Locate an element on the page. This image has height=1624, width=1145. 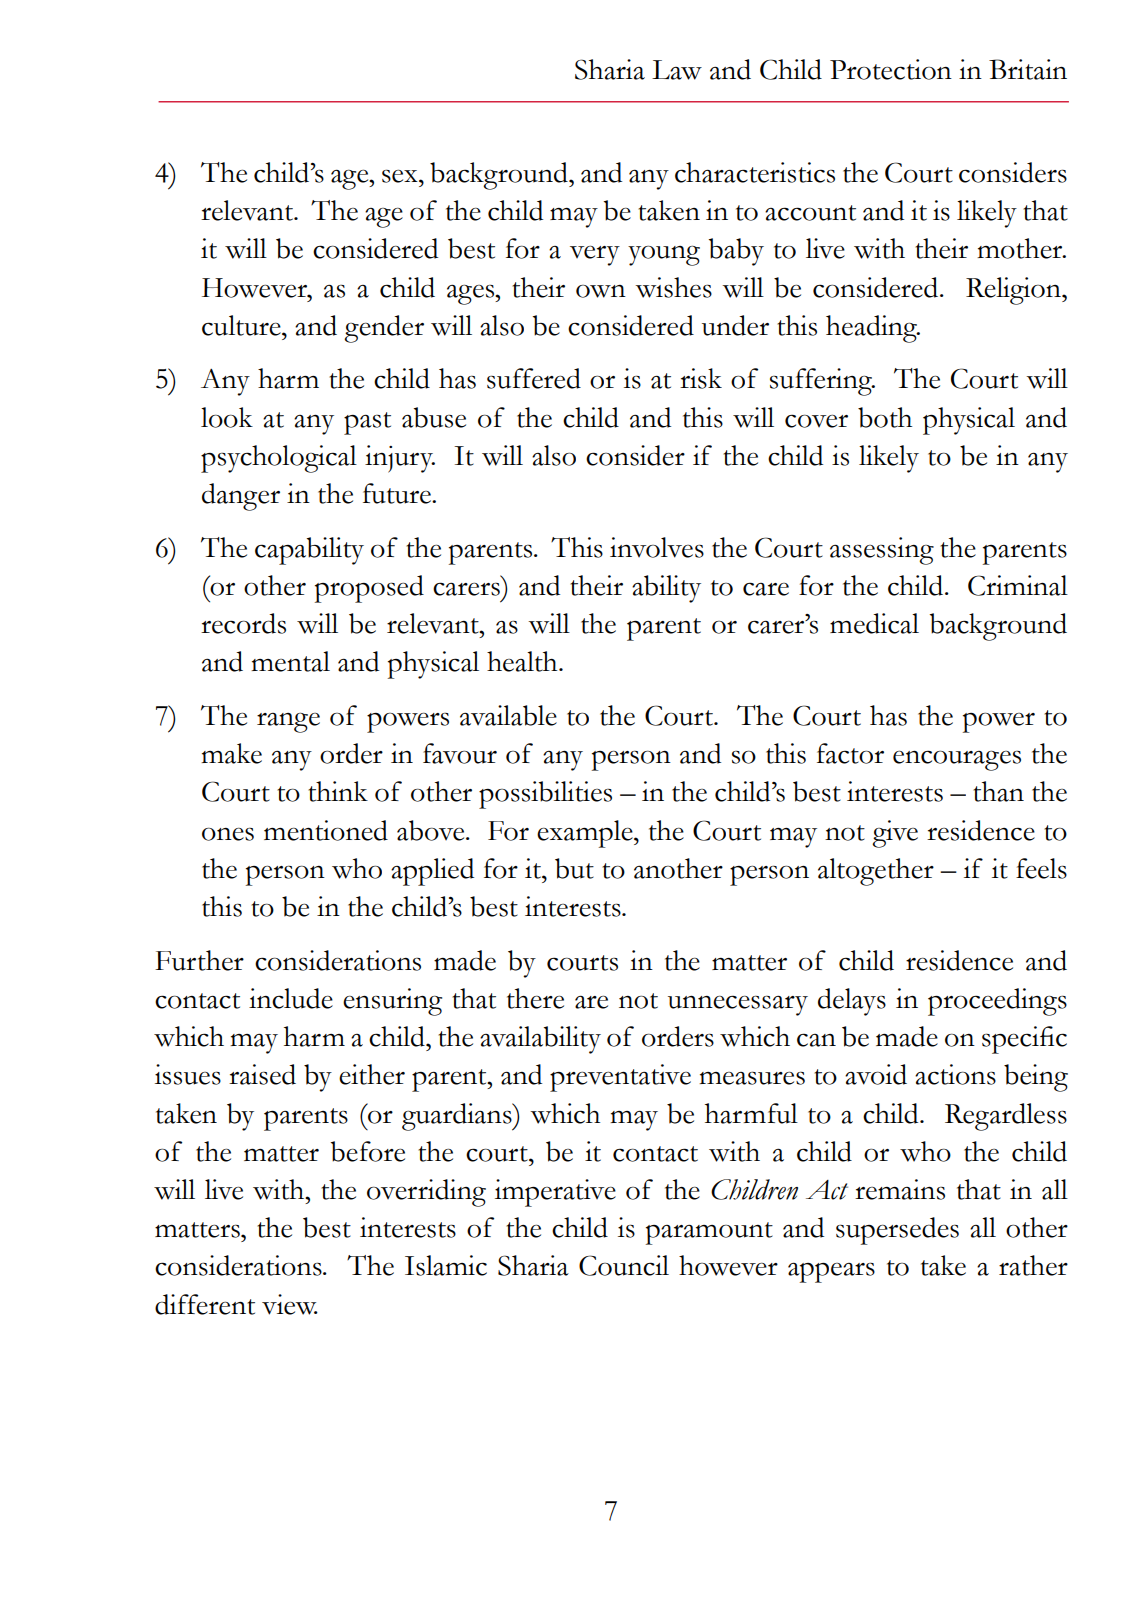
Protection is located at coordinates (891, 69).
